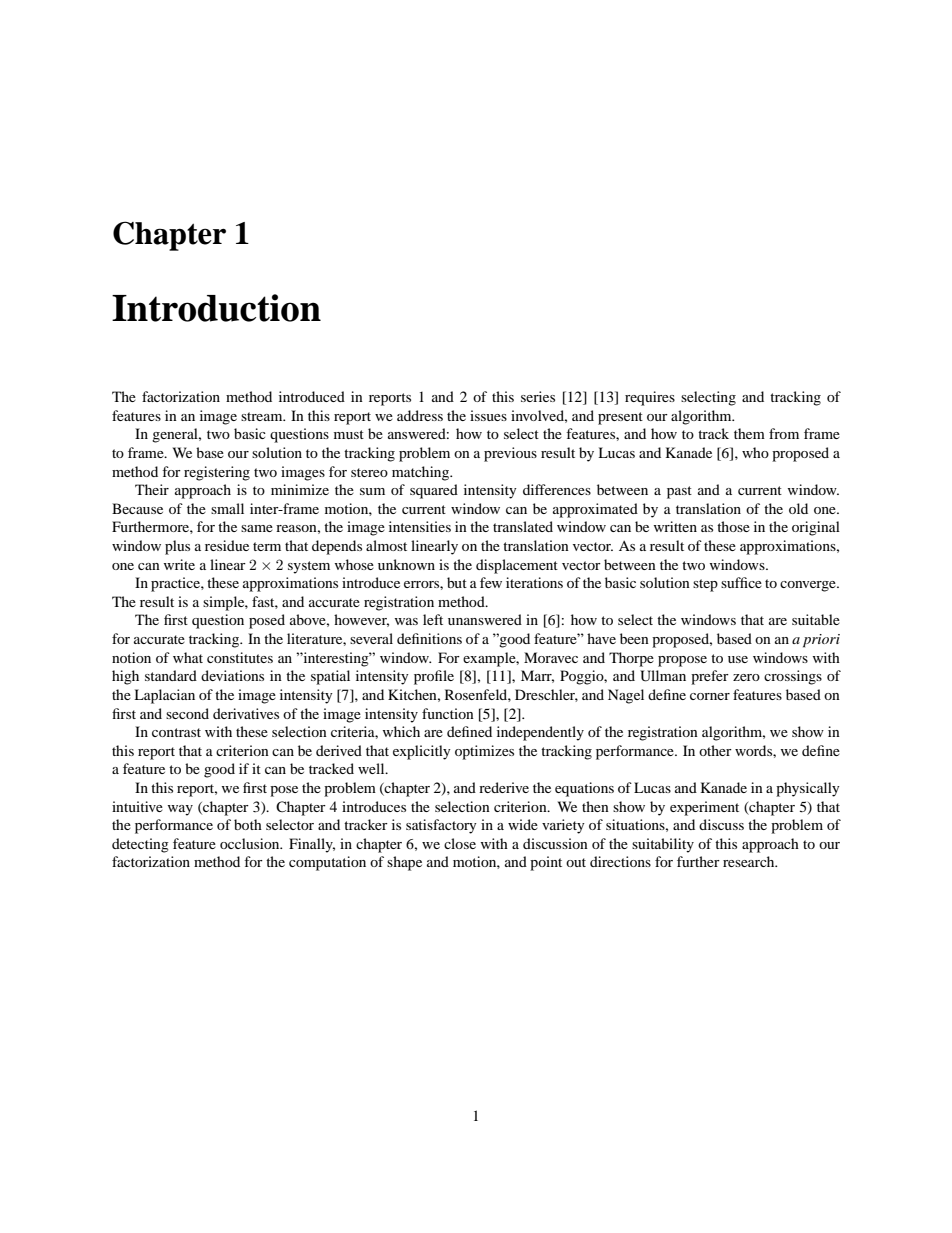  I want to click on occlusion, so click(251, 843).
